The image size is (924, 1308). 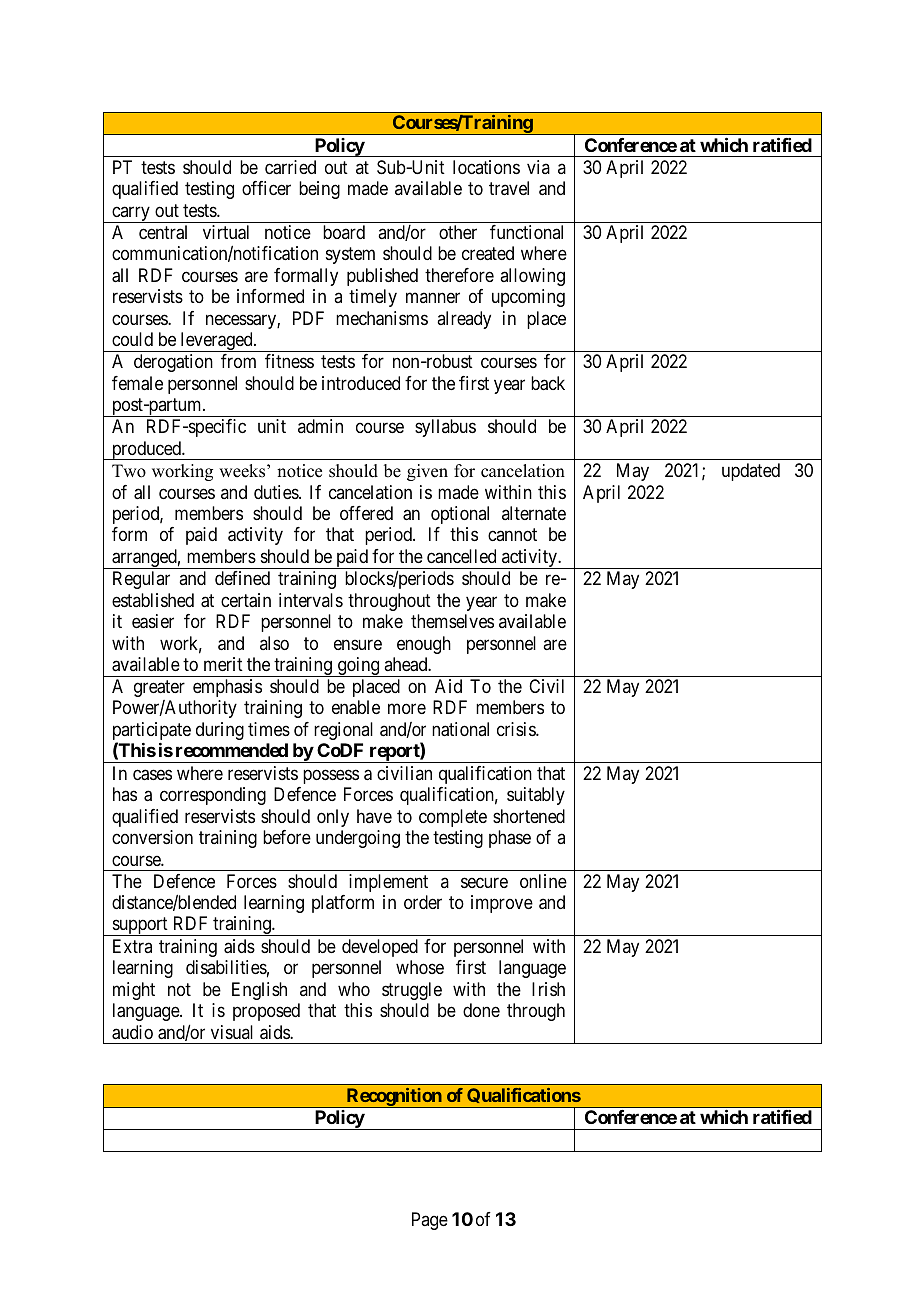 I want to click on Page, so click(x=430, y=1221).
